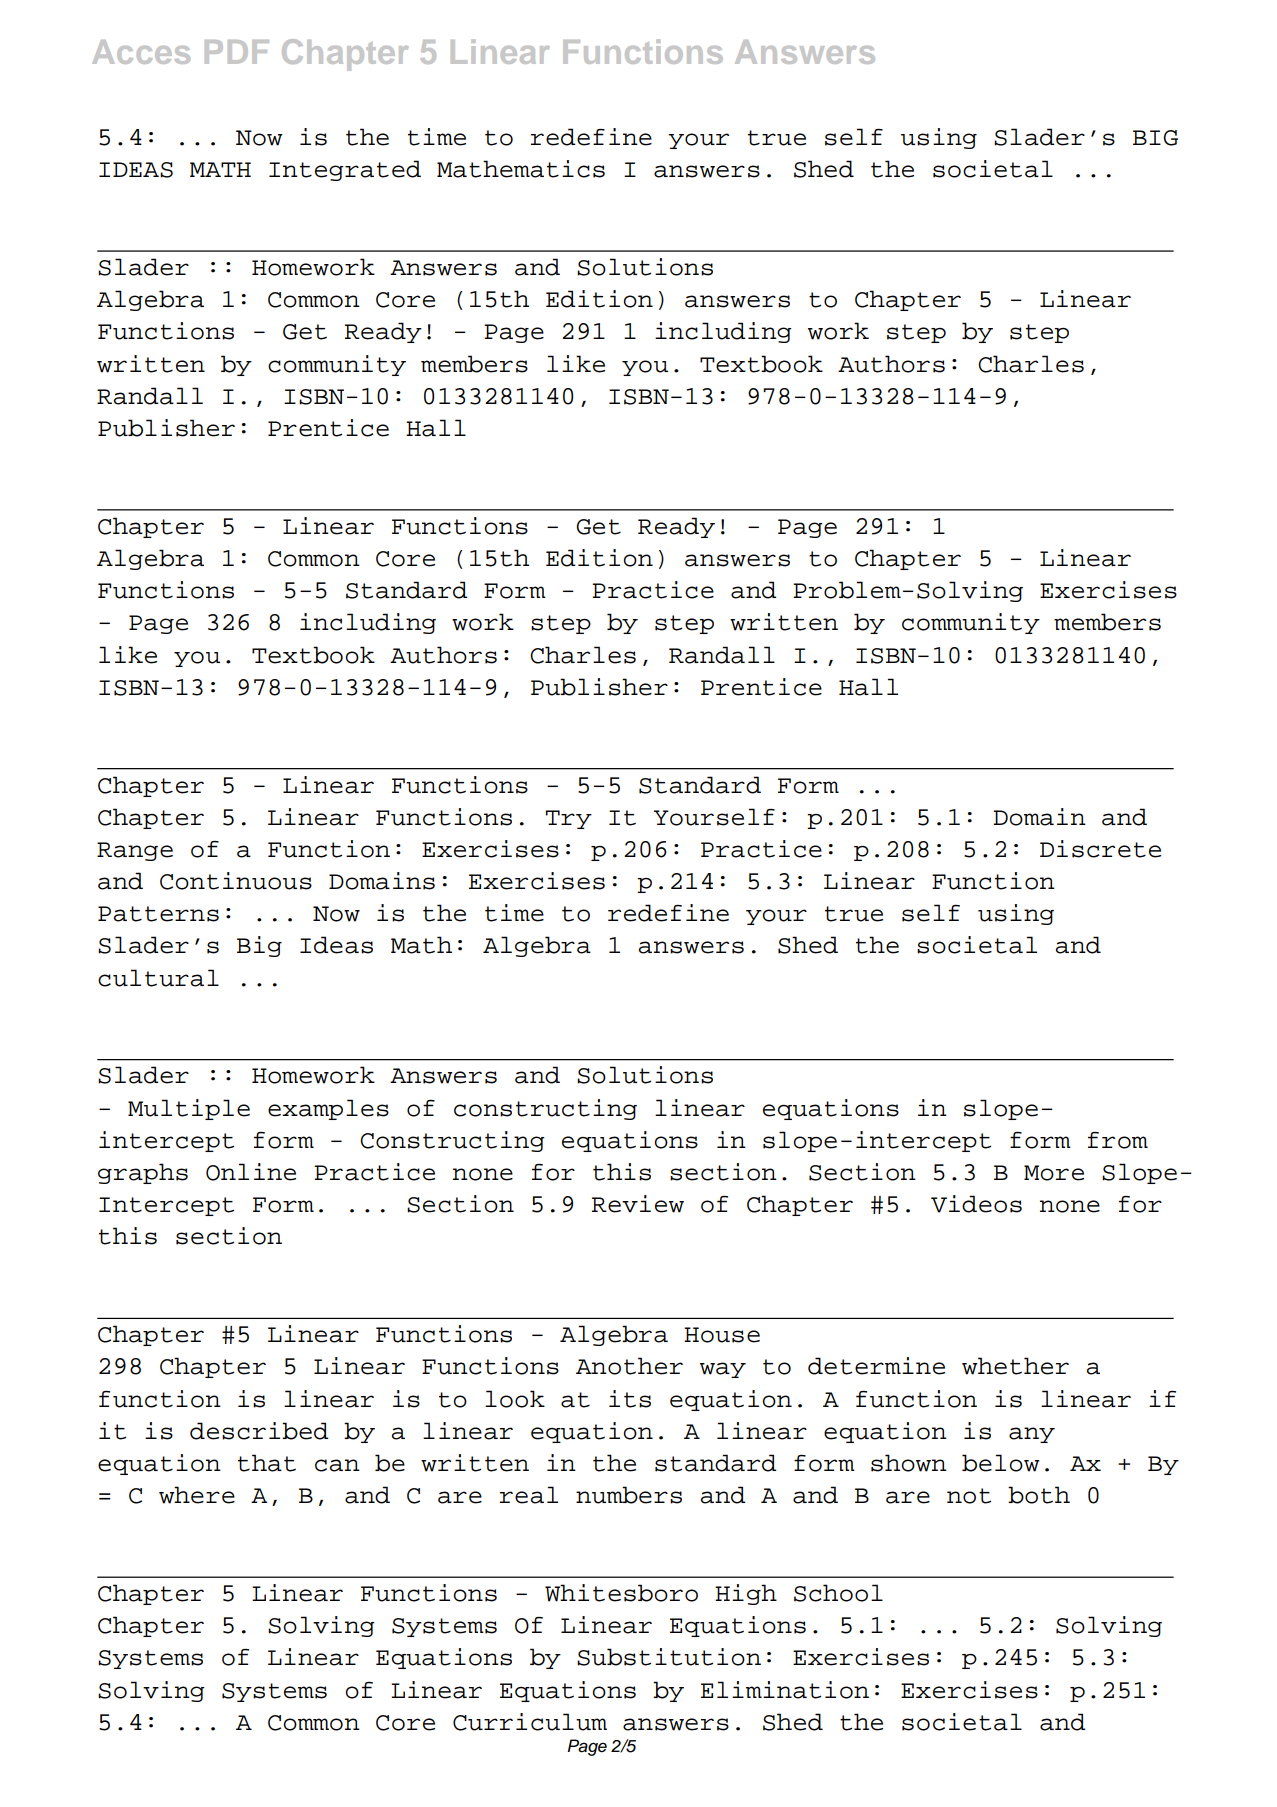  I want to click on where, so click(197, 1495).
